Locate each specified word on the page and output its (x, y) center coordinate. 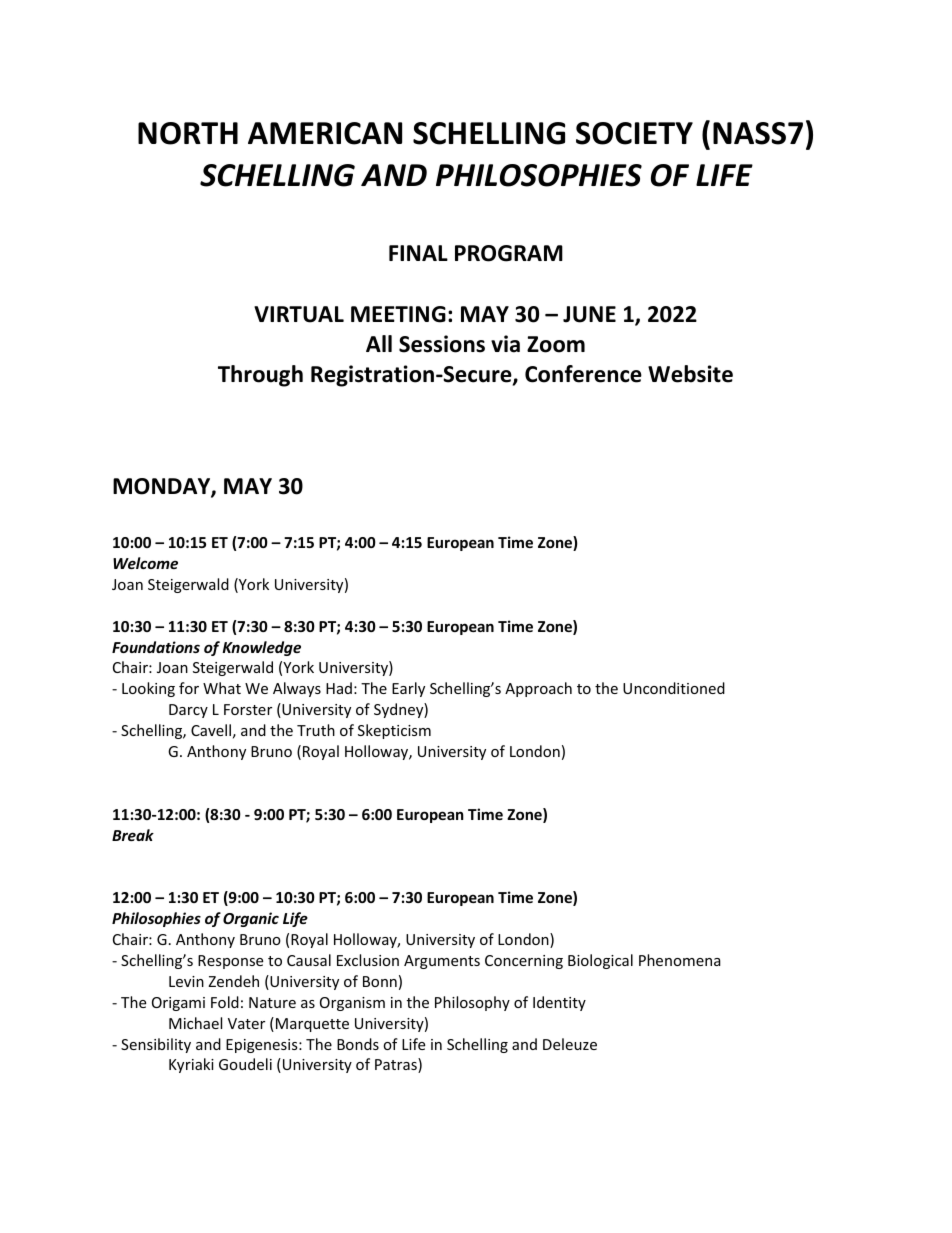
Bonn (380, 981)
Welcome (145, 563)
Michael (195, 1023)
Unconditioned (674, 688)
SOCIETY (634, 133)
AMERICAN (325, 133)
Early (408, 689)
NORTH (188, 133)
